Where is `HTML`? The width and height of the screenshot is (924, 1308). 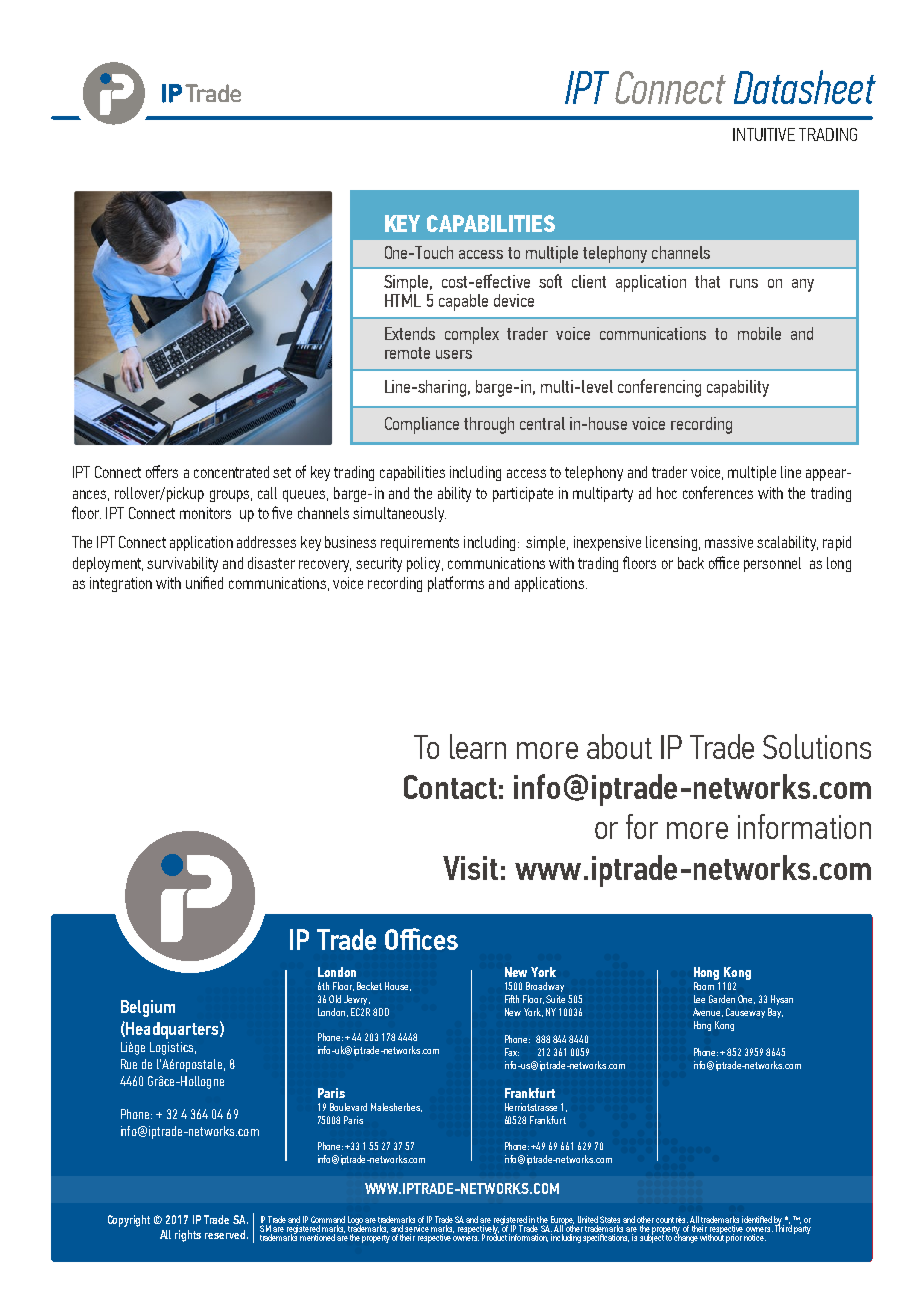 HTML is located at coordinates (403, 299).
